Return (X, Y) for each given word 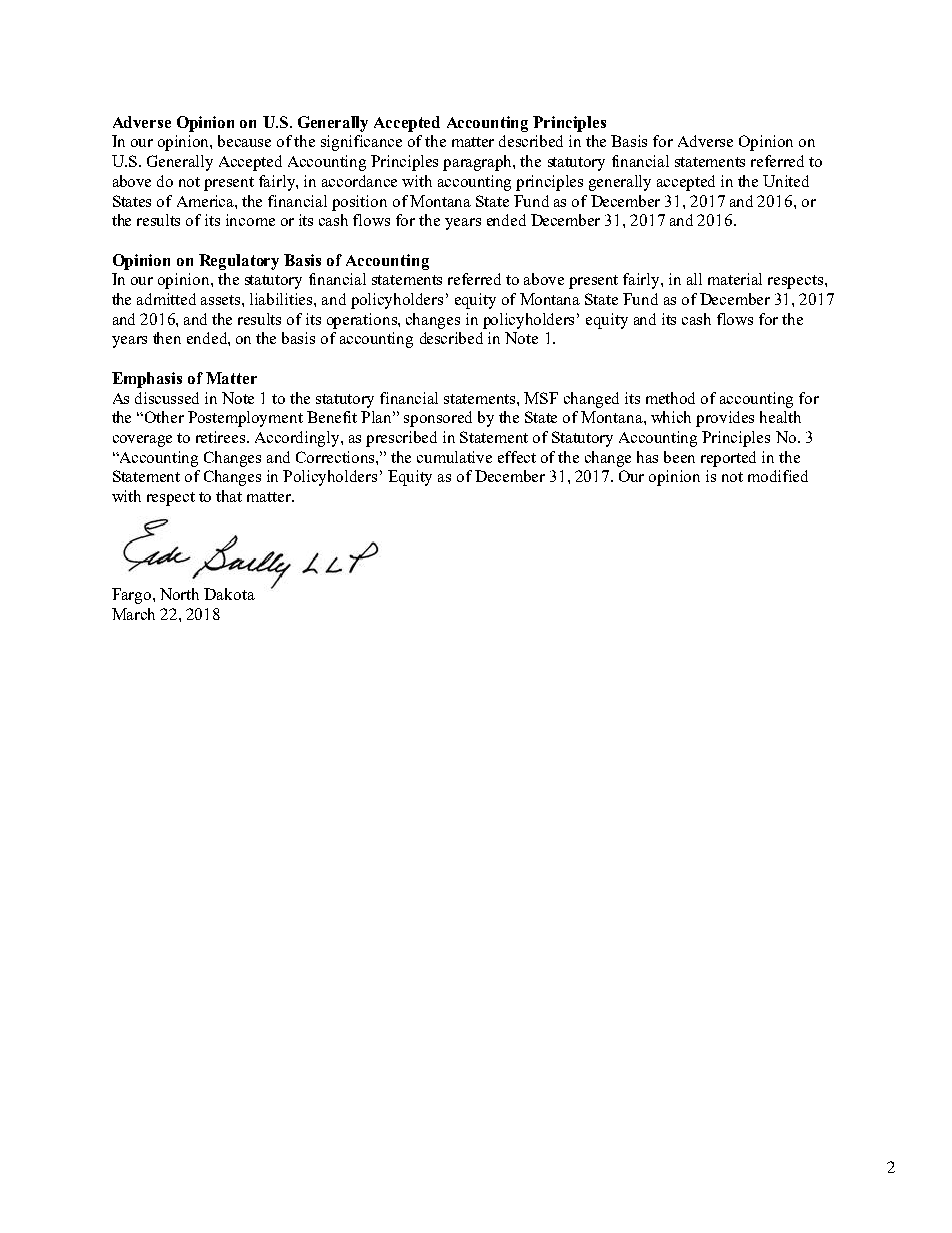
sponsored (438, 419)
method (670, 398)
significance (361, 143)
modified (778, 476)
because (244, 141)
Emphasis (147, 380)
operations (363, 321)
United (786, 181)
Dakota (229, 594)
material (735, 279)
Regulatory (239, 262)
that (229, 496)
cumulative (454, 457)
